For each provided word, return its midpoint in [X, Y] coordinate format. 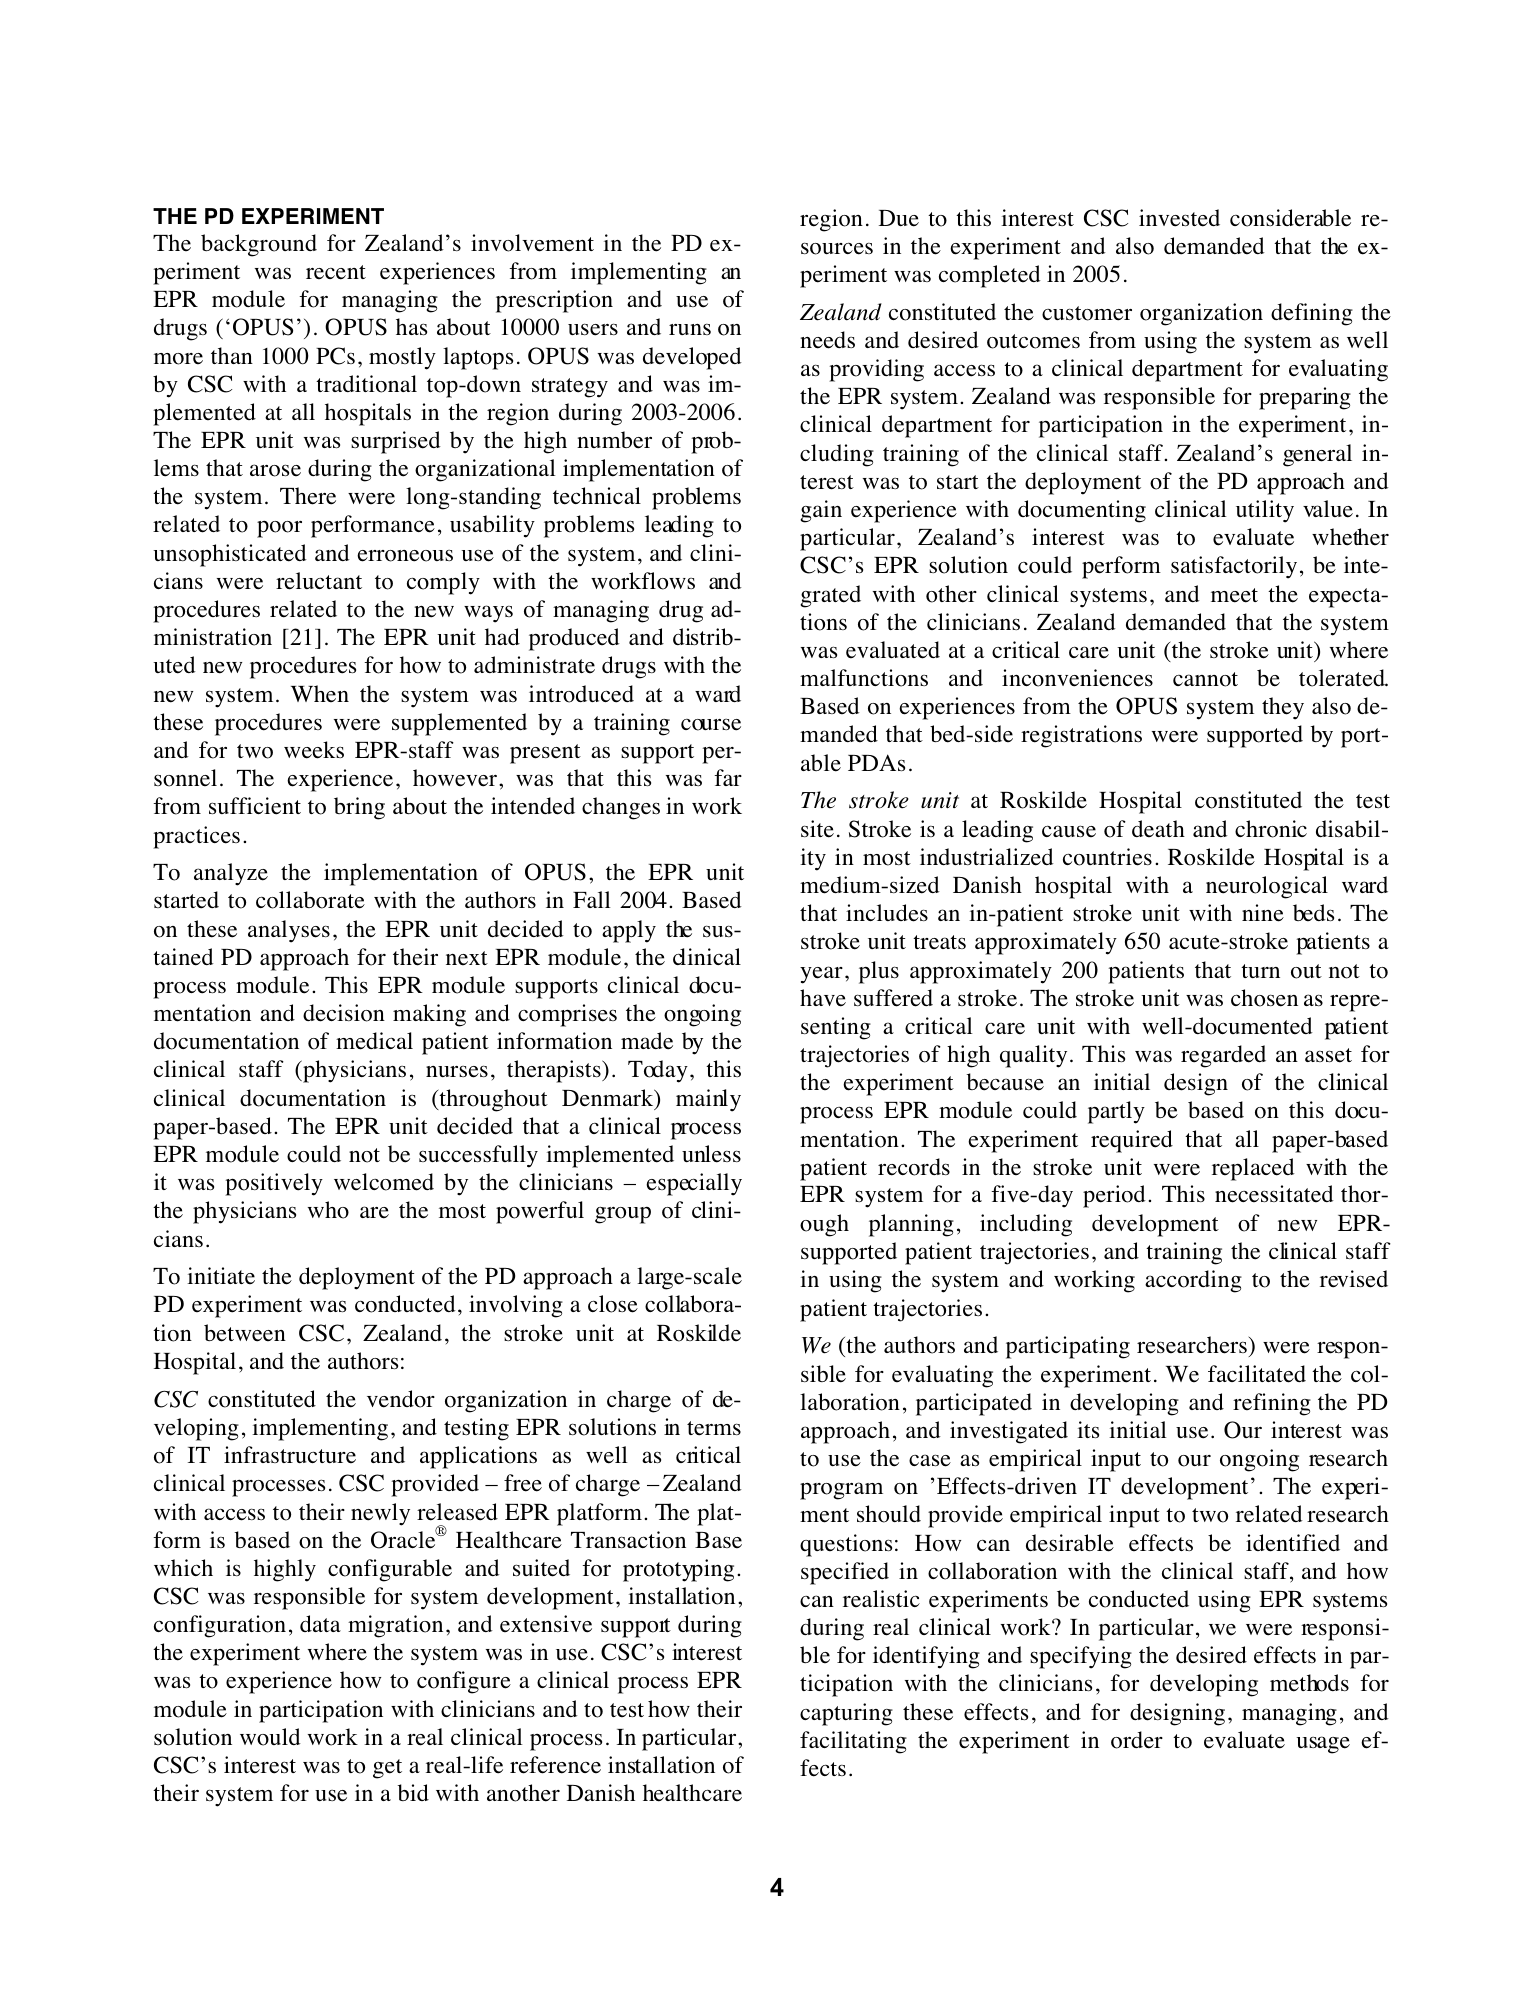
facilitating [853, 1742]
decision [344, 1013]
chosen [1264, 998]
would [270, 1737]
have [823, 998]
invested [1179, 218]
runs [690, 329]
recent [336, 272]
